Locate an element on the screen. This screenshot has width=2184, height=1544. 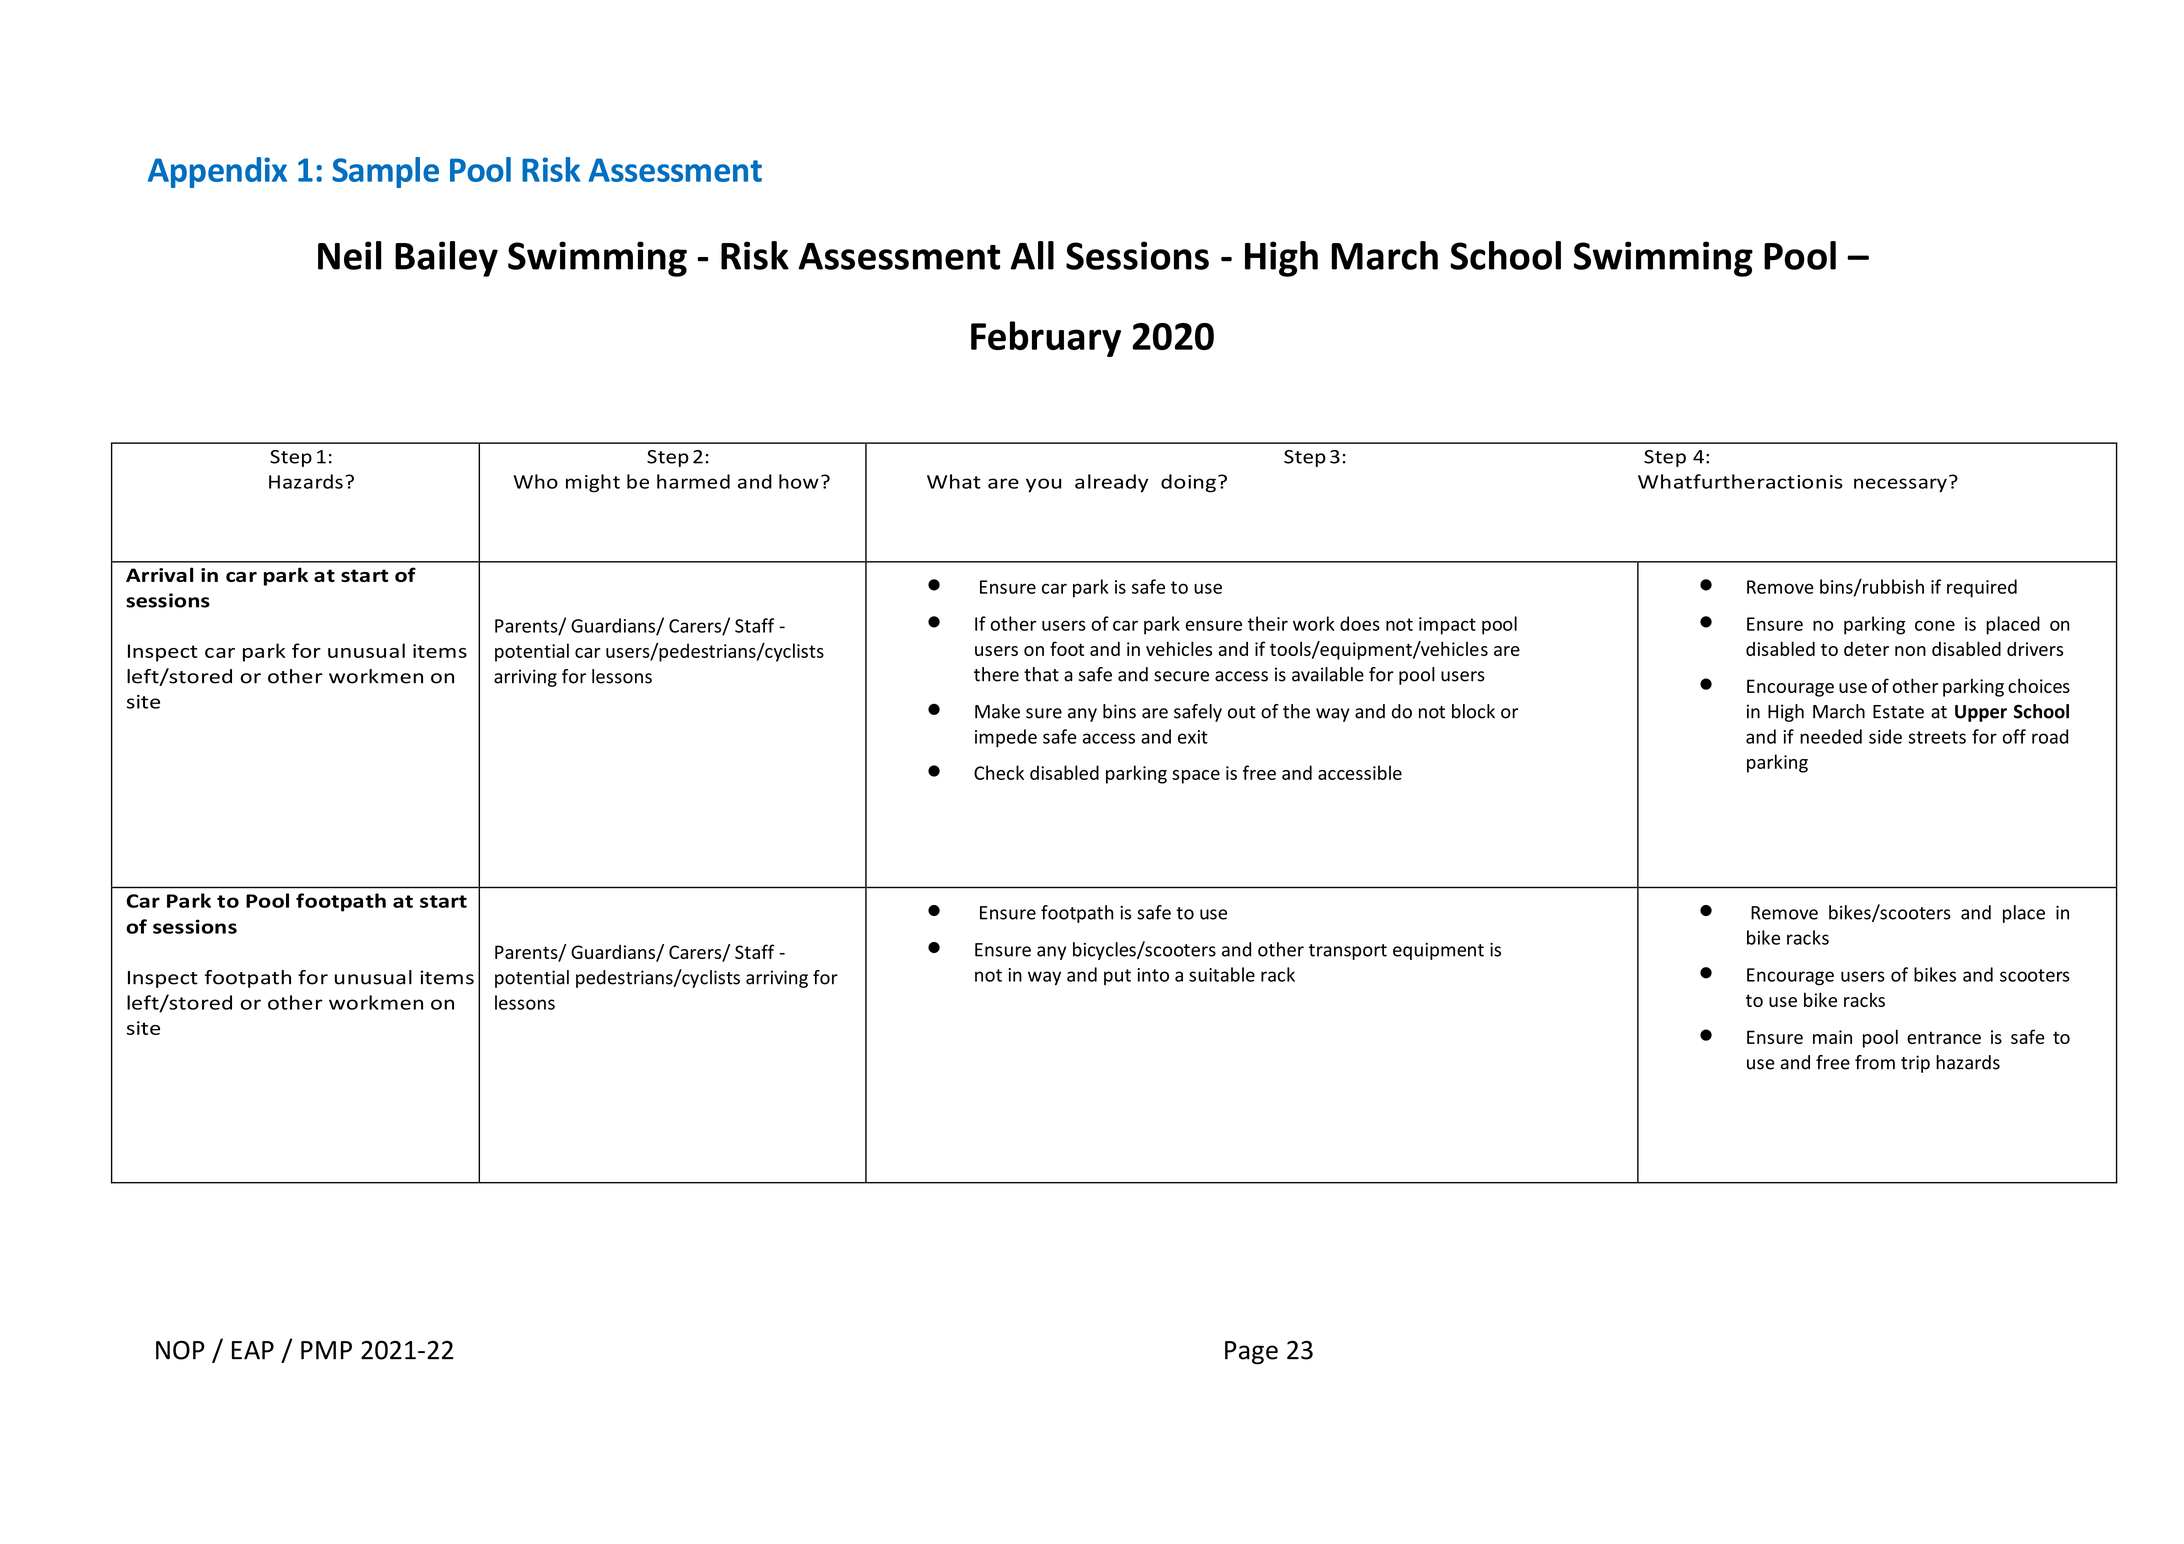
space is located at coordinates (1196, 777).
